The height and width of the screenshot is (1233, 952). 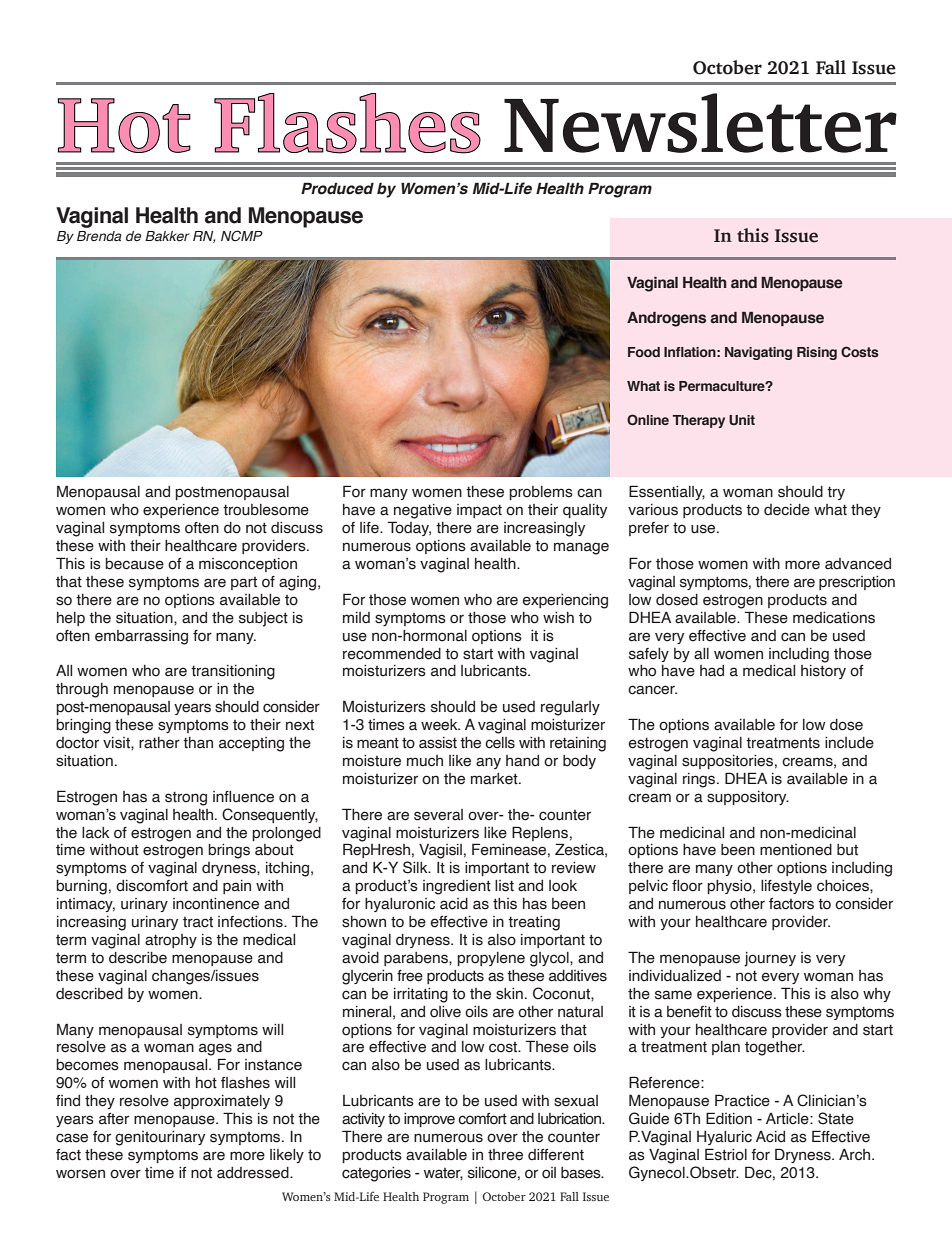 I want to click on decide, so click(x=787, y=510).
